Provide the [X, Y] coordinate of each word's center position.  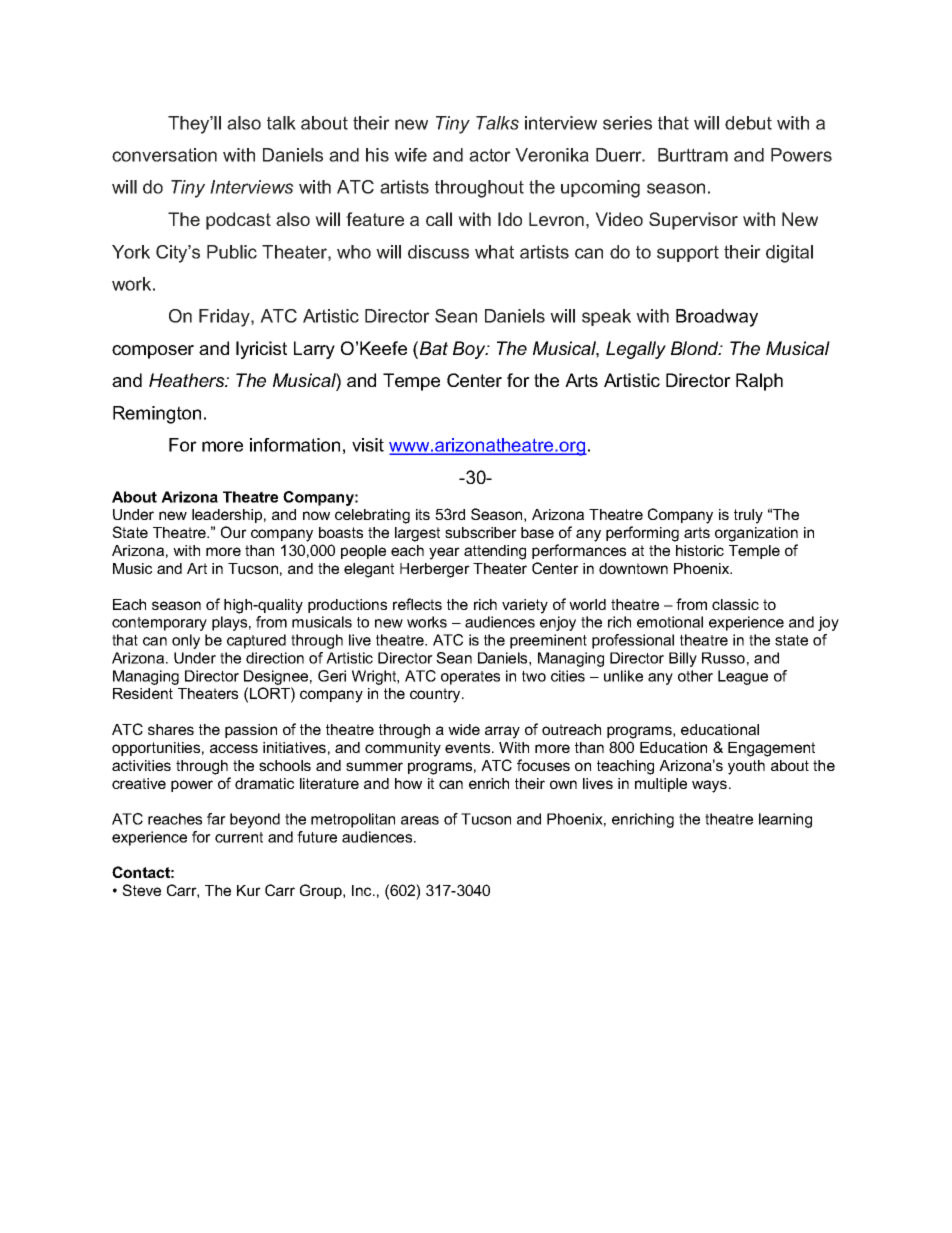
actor [490, 155]
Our [234, 532]
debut [748, 123]
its [423, 514]
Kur [249, 890]
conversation [164, 155]
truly [748, 516]
